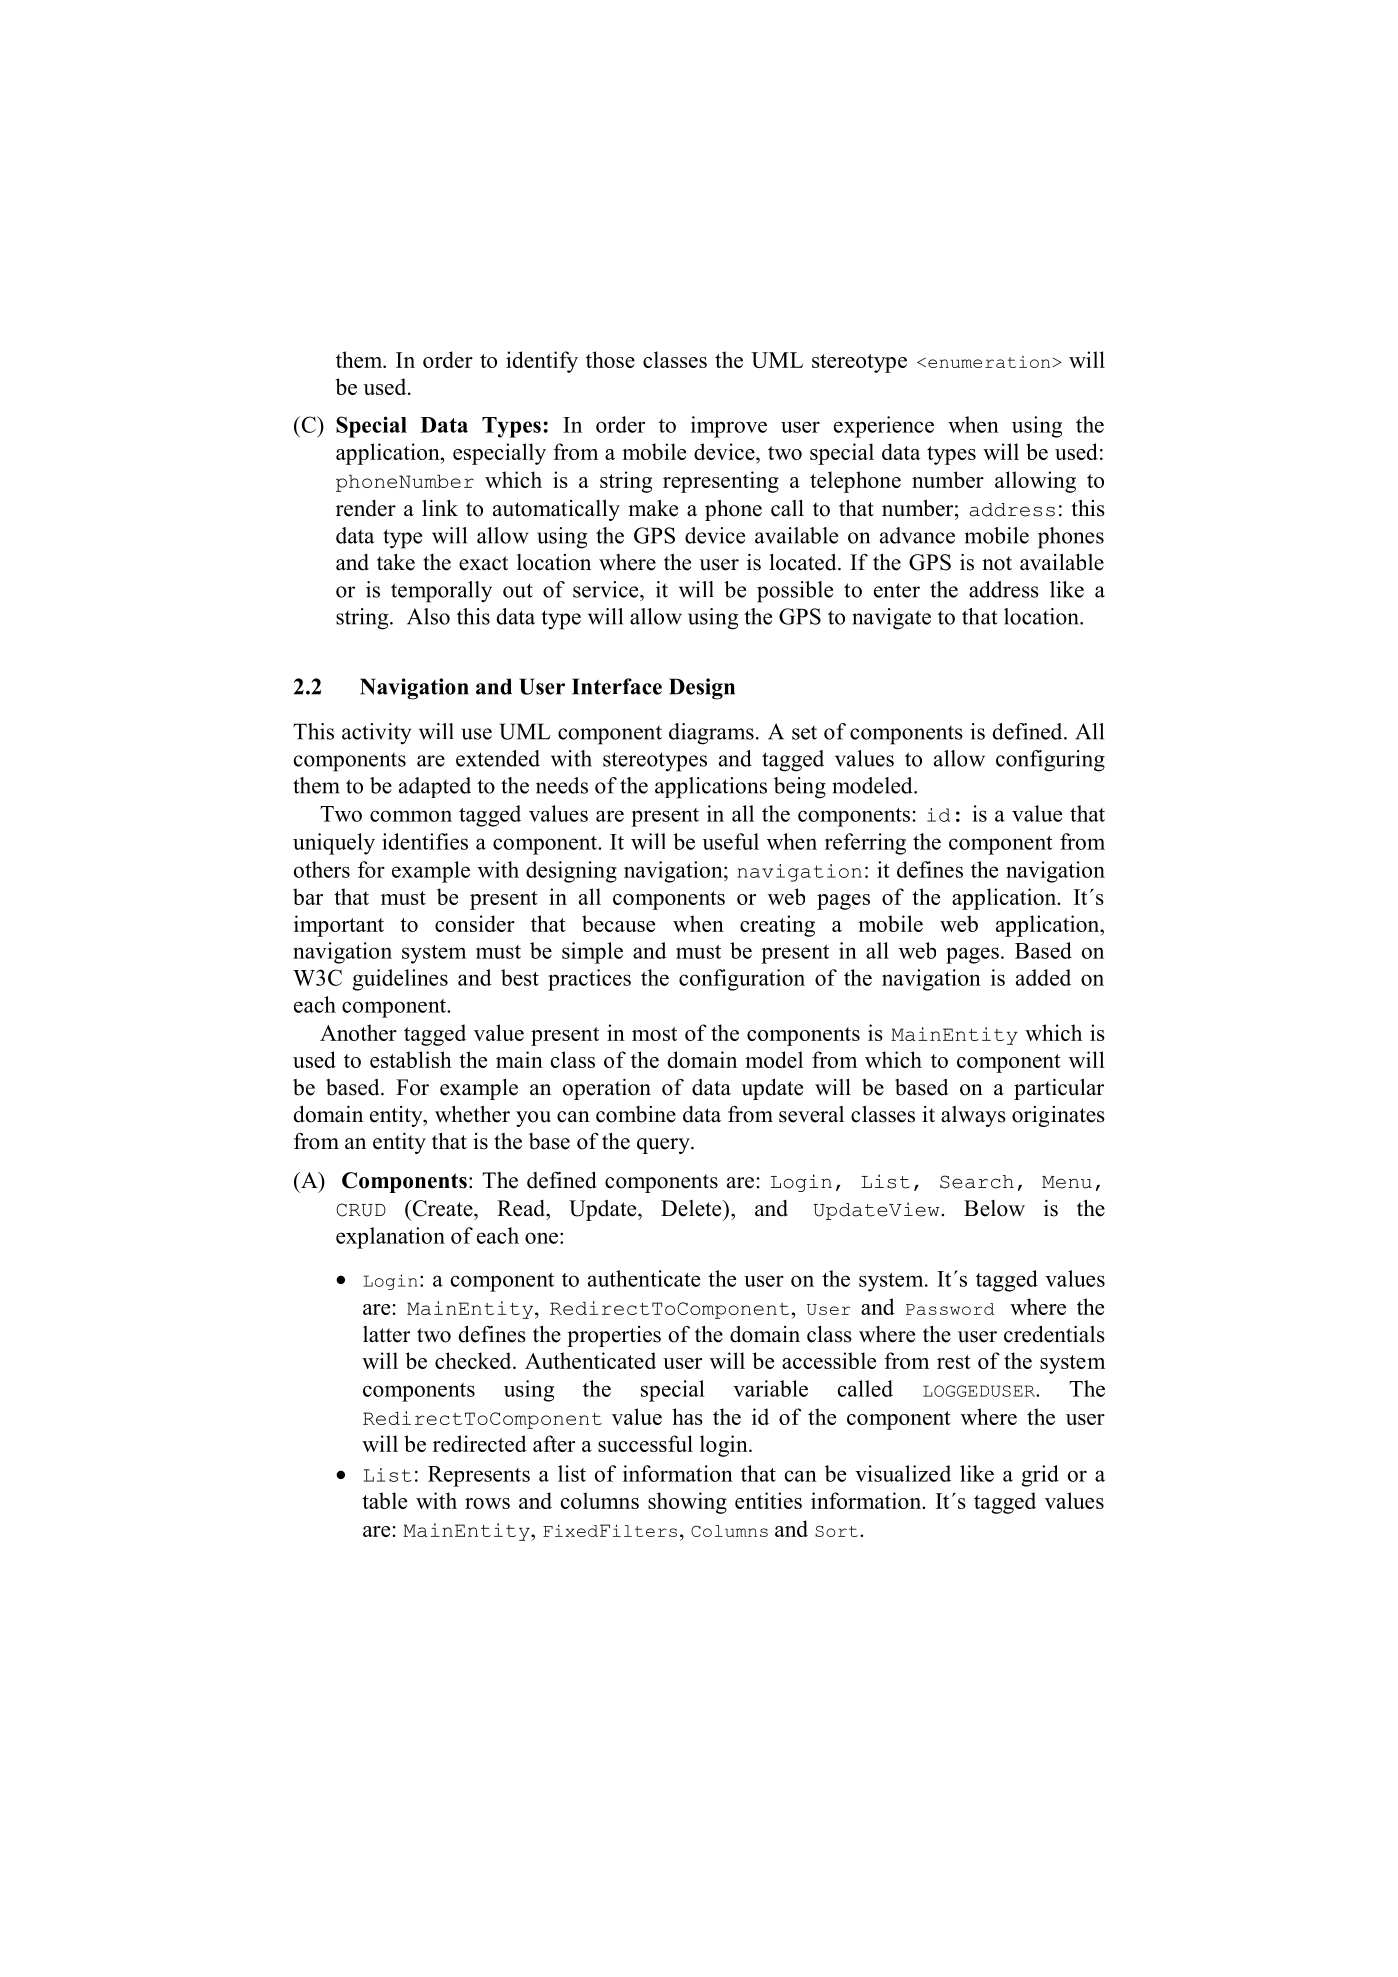 The height and width of the image is (1977, 1398). Describe the element at coordinates (384, 1500) in the image. I see `table` at that location.
